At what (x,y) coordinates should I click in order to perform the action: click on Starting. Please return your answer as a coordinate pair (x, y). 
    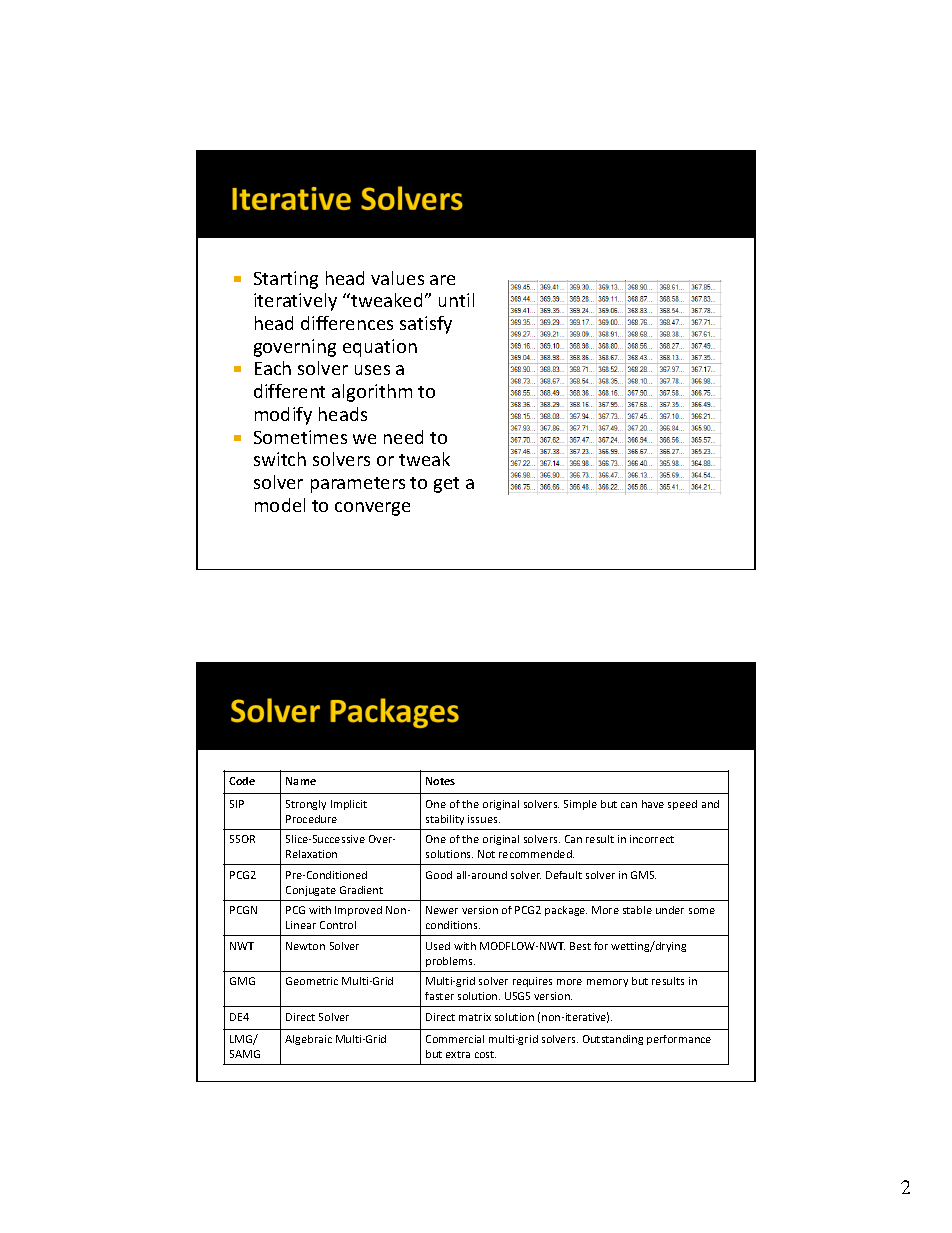
    Looking at the image, I should click on (286, 280).
